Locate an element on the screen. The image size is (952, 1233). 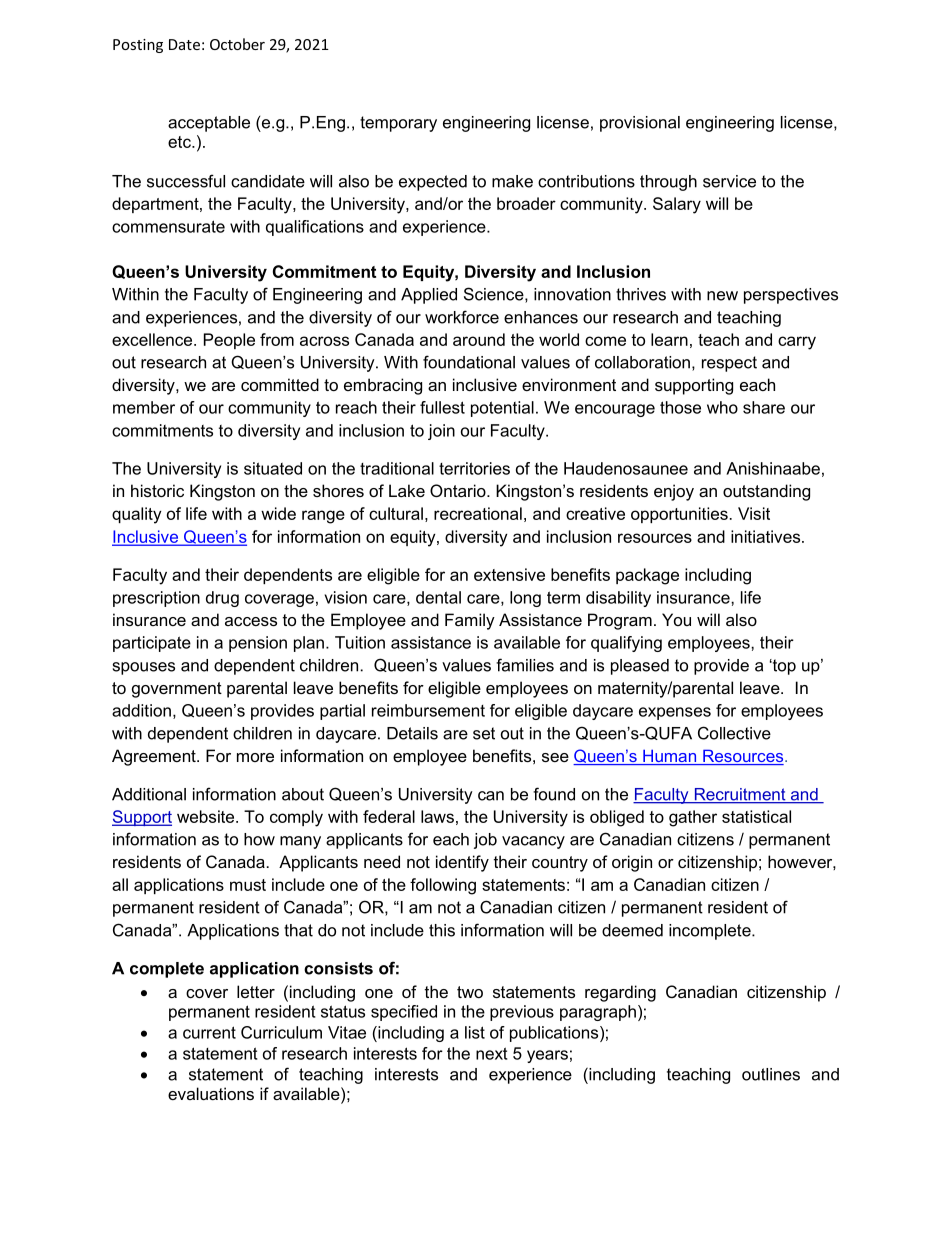
temporary is located at coordinates (398, 124).
